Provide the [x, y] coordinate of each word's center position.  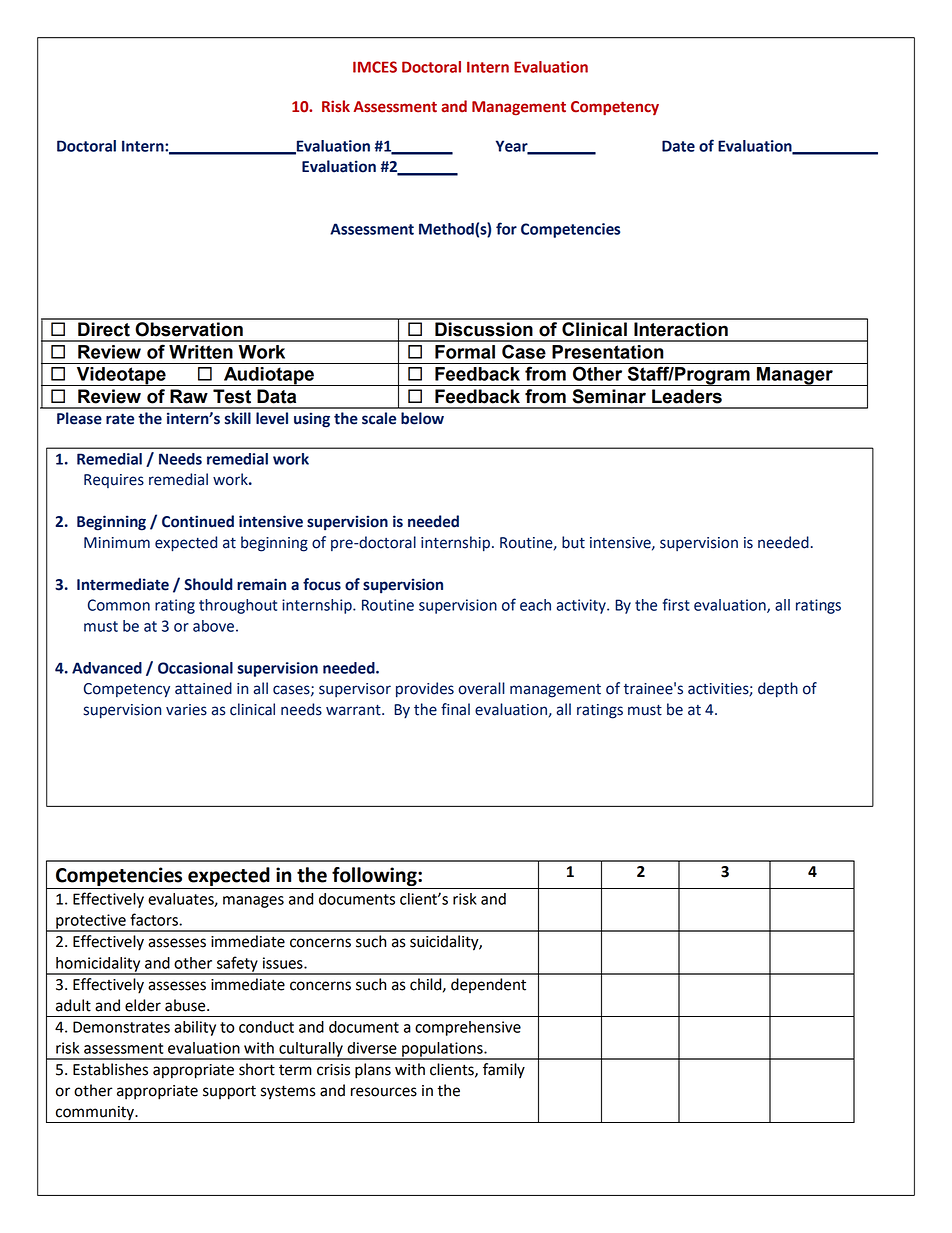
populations [442, 1050]
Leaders [687, 396]
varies [186, 710]
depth [778, 690]
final [455, 709]
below [422, 418]
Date [678, 146]
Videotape [121, 376]
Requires [114, 481]
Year [513, 147]
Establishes [110, 1069]
